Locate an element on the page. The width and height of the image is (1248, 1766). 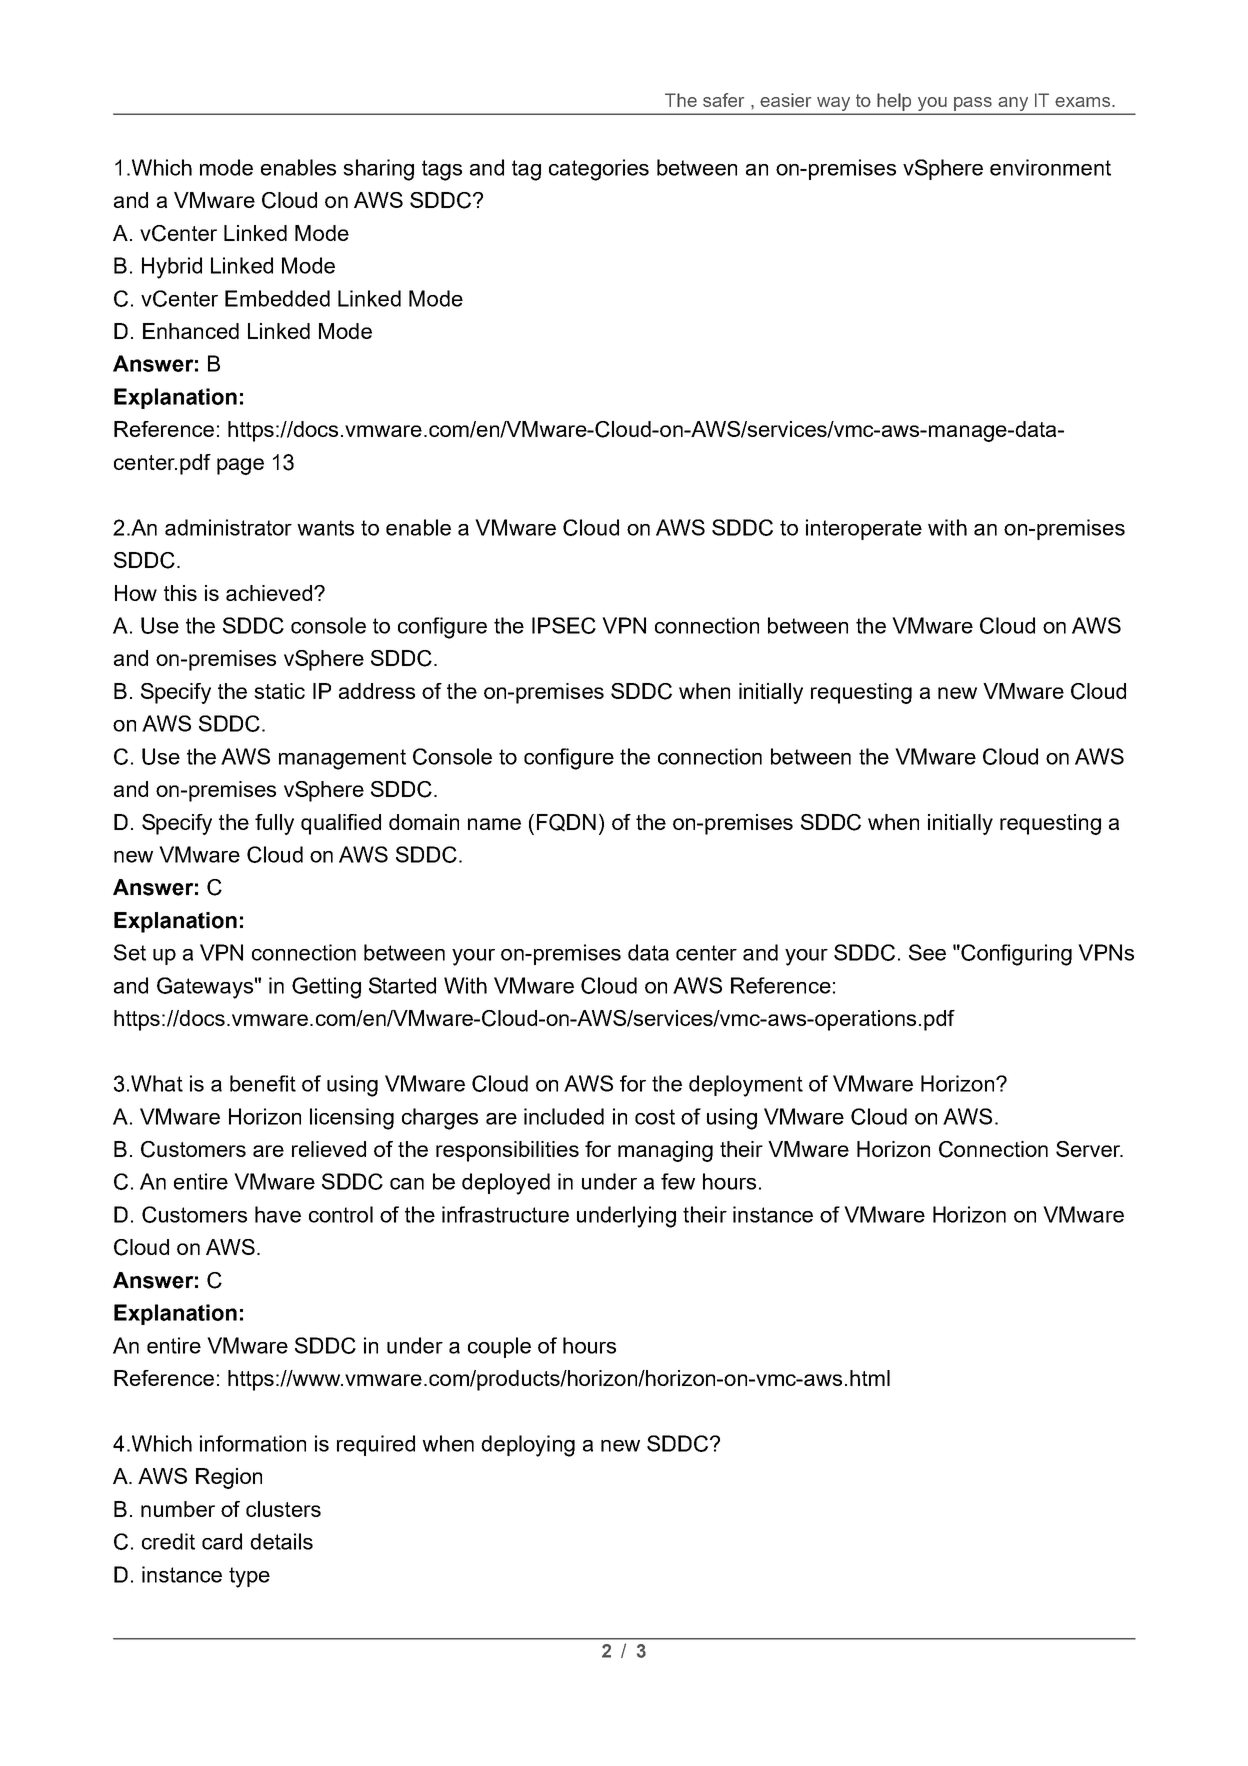
included is located at coordinates (564, 1116).
